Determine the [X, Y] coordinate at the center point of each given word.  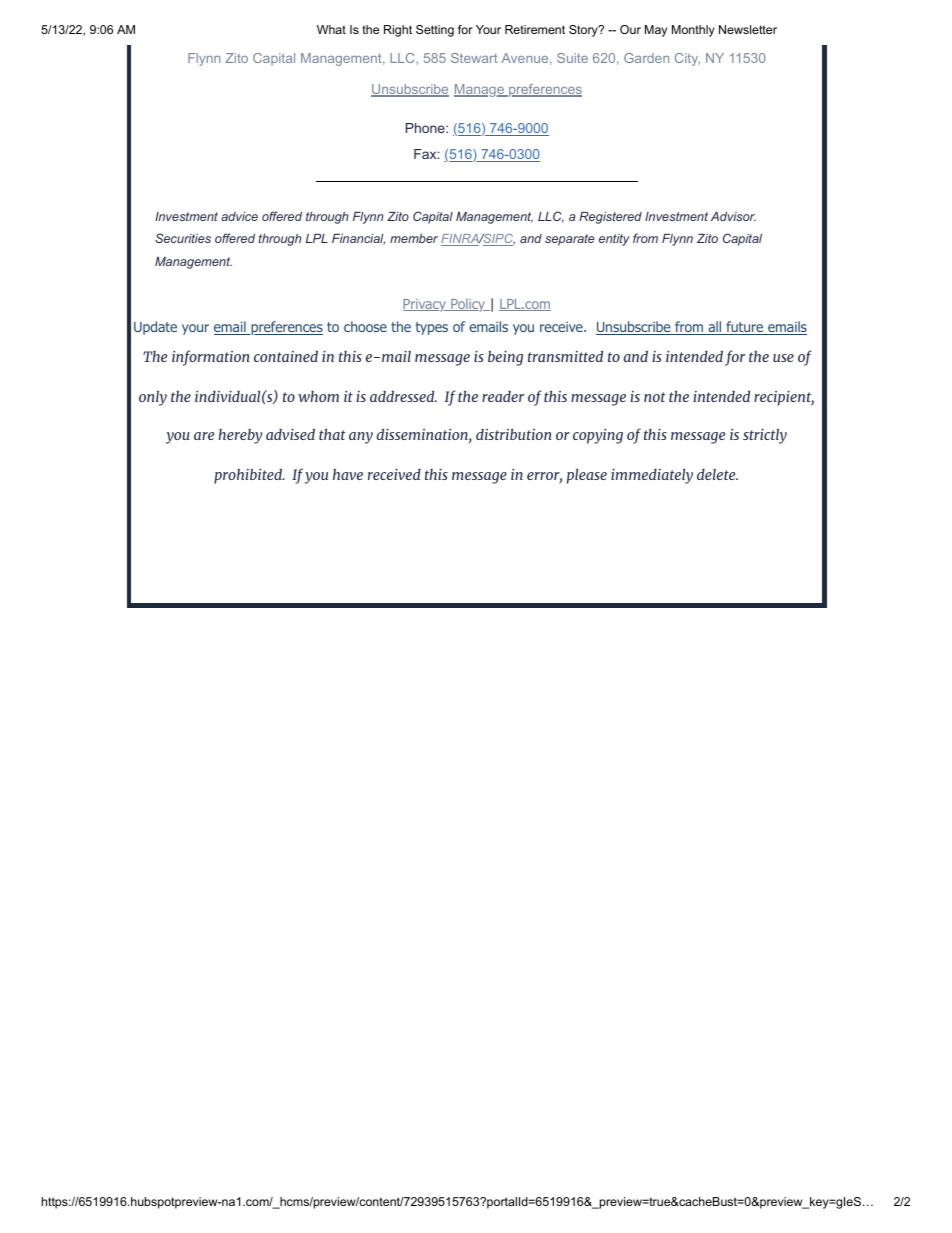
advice [239, 216]
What [331, 29]
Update [155, 328]
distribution [513, 434]
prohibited [249, 476]
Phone [426, 128]
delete [717, 474]
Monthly [693, 31]
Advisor [733, 216]
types [432, 328]
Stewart [474, 58]
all [715, 328]
